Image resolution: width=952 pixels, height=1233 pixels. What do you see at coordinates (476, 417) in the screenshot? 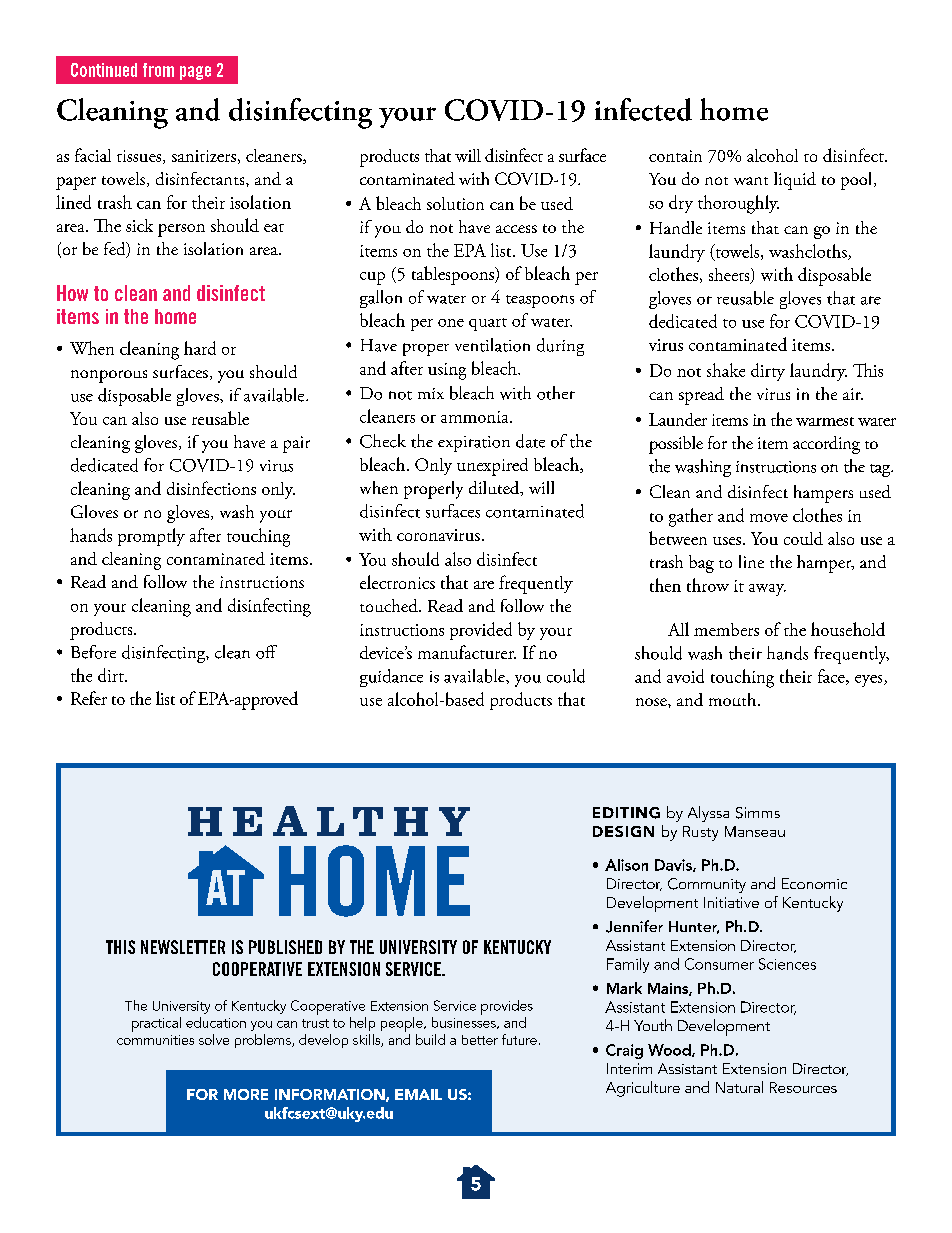
I see `ammonia` at bounding box center [476, 417].
